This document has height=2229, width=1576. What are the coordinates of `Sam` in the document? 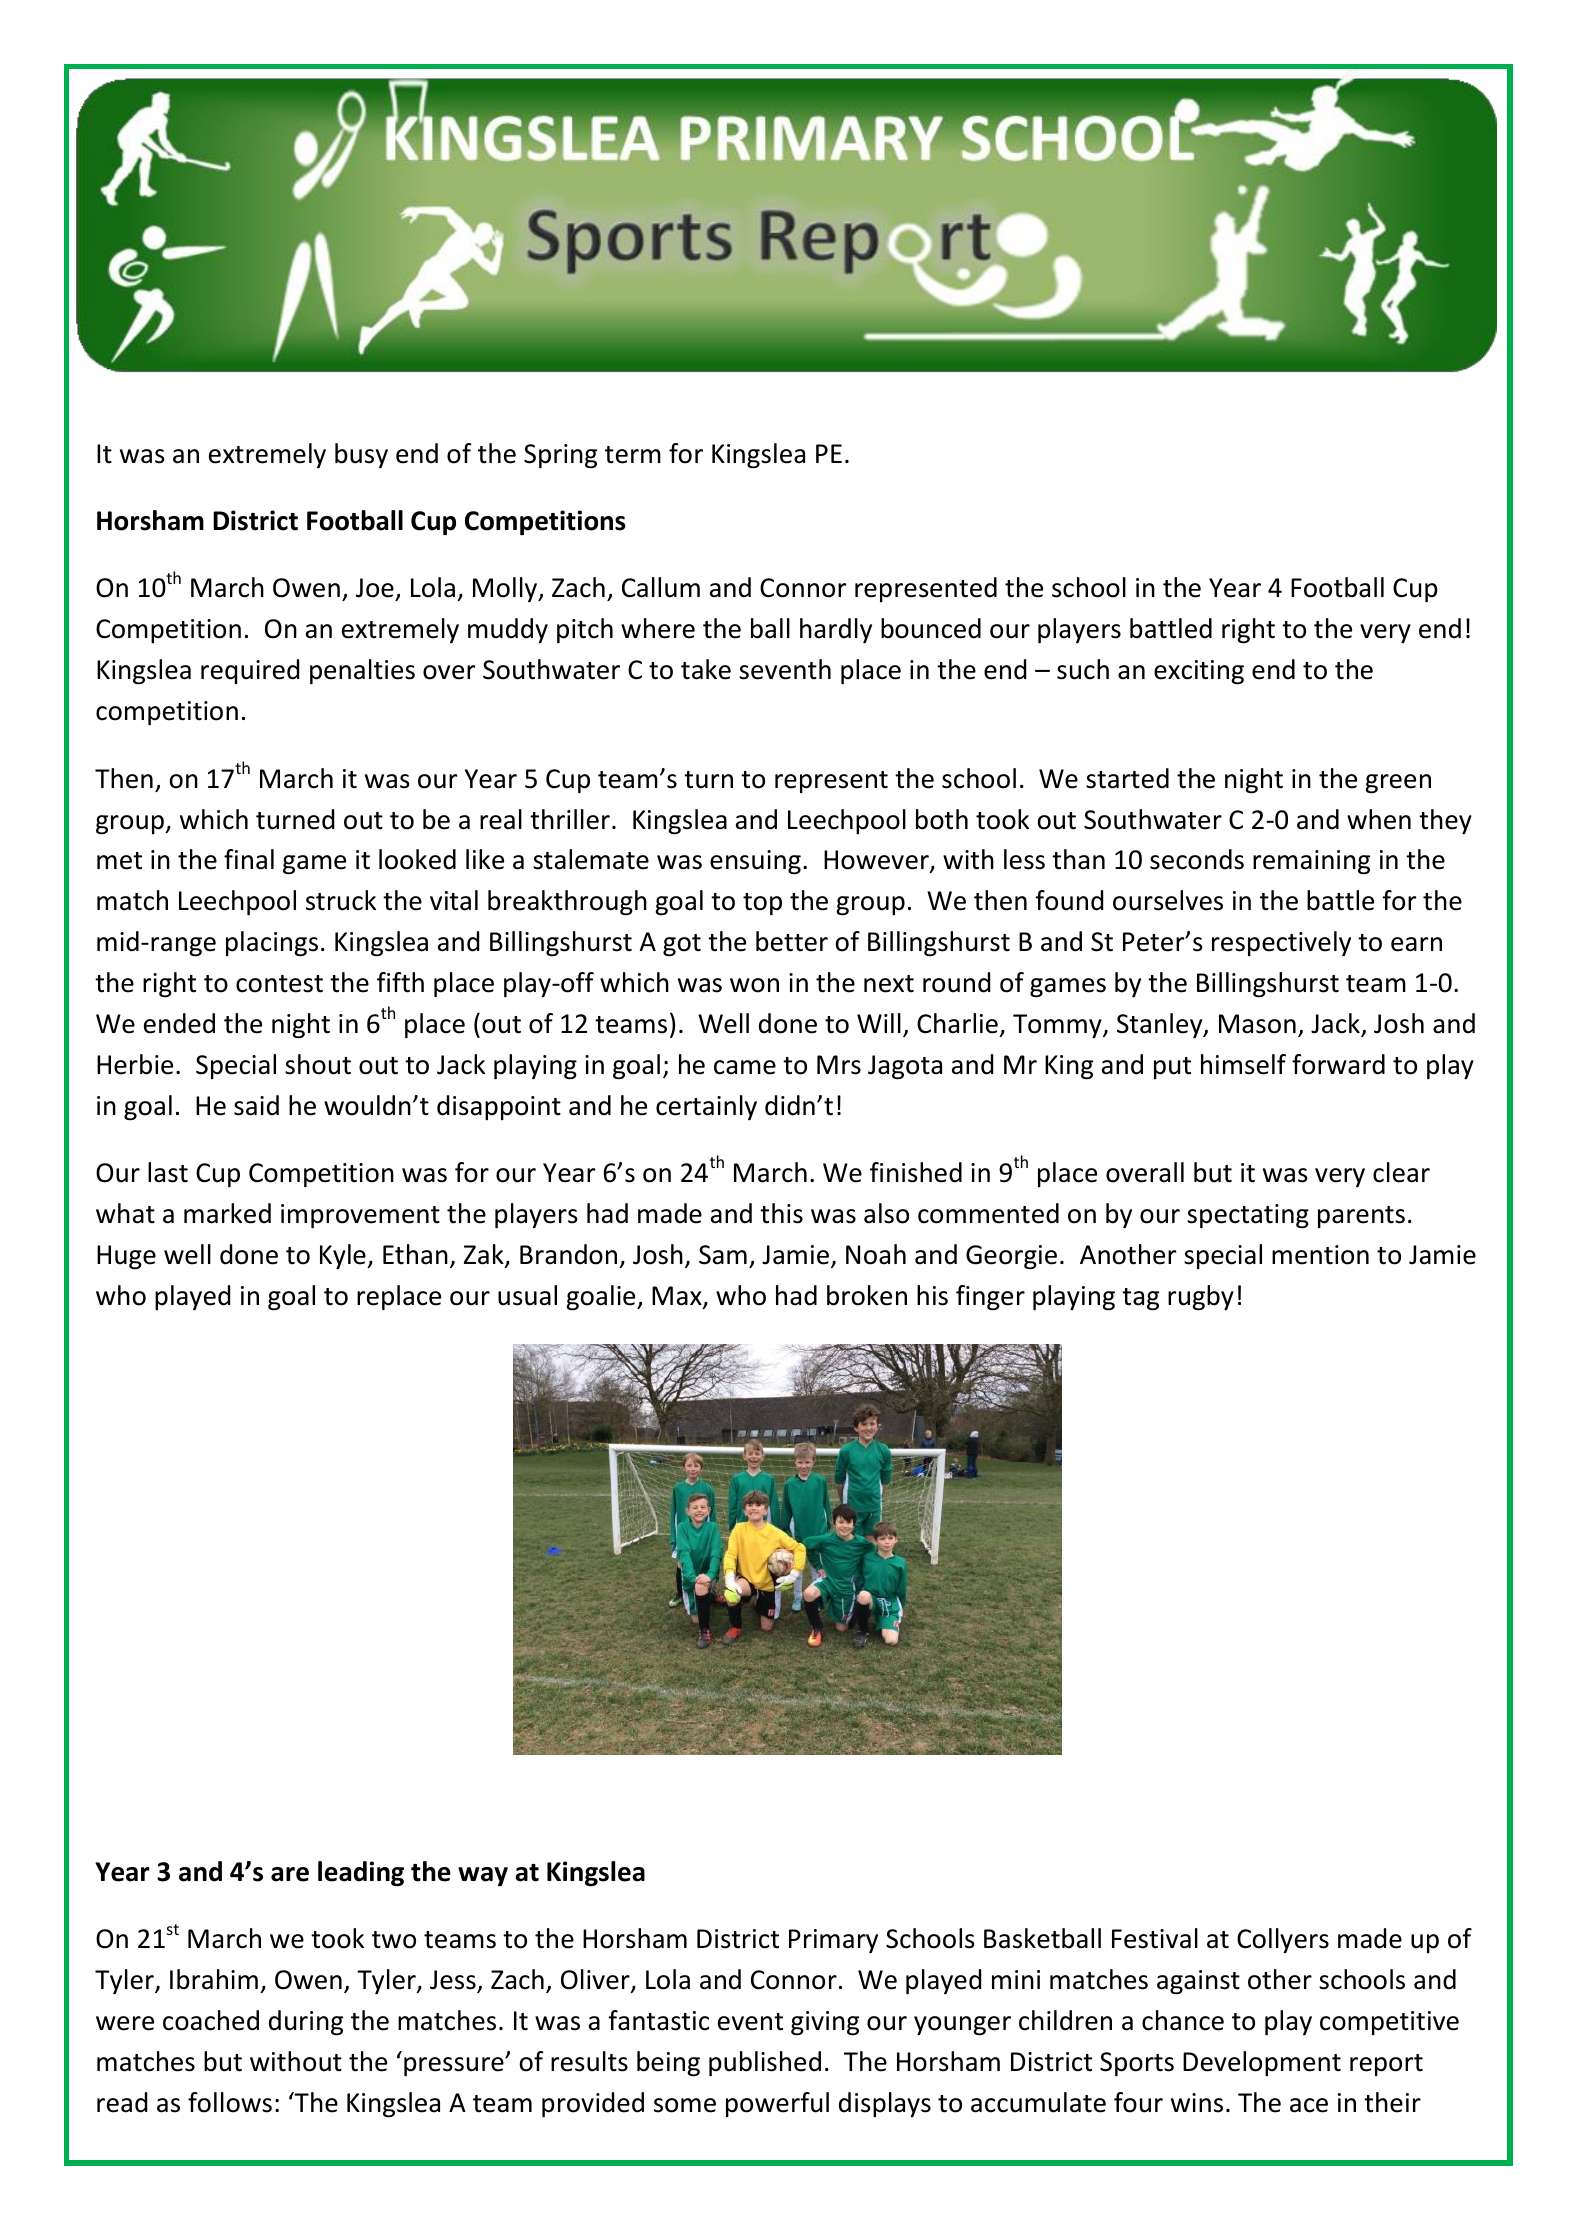 It's located at (723, 1255).
